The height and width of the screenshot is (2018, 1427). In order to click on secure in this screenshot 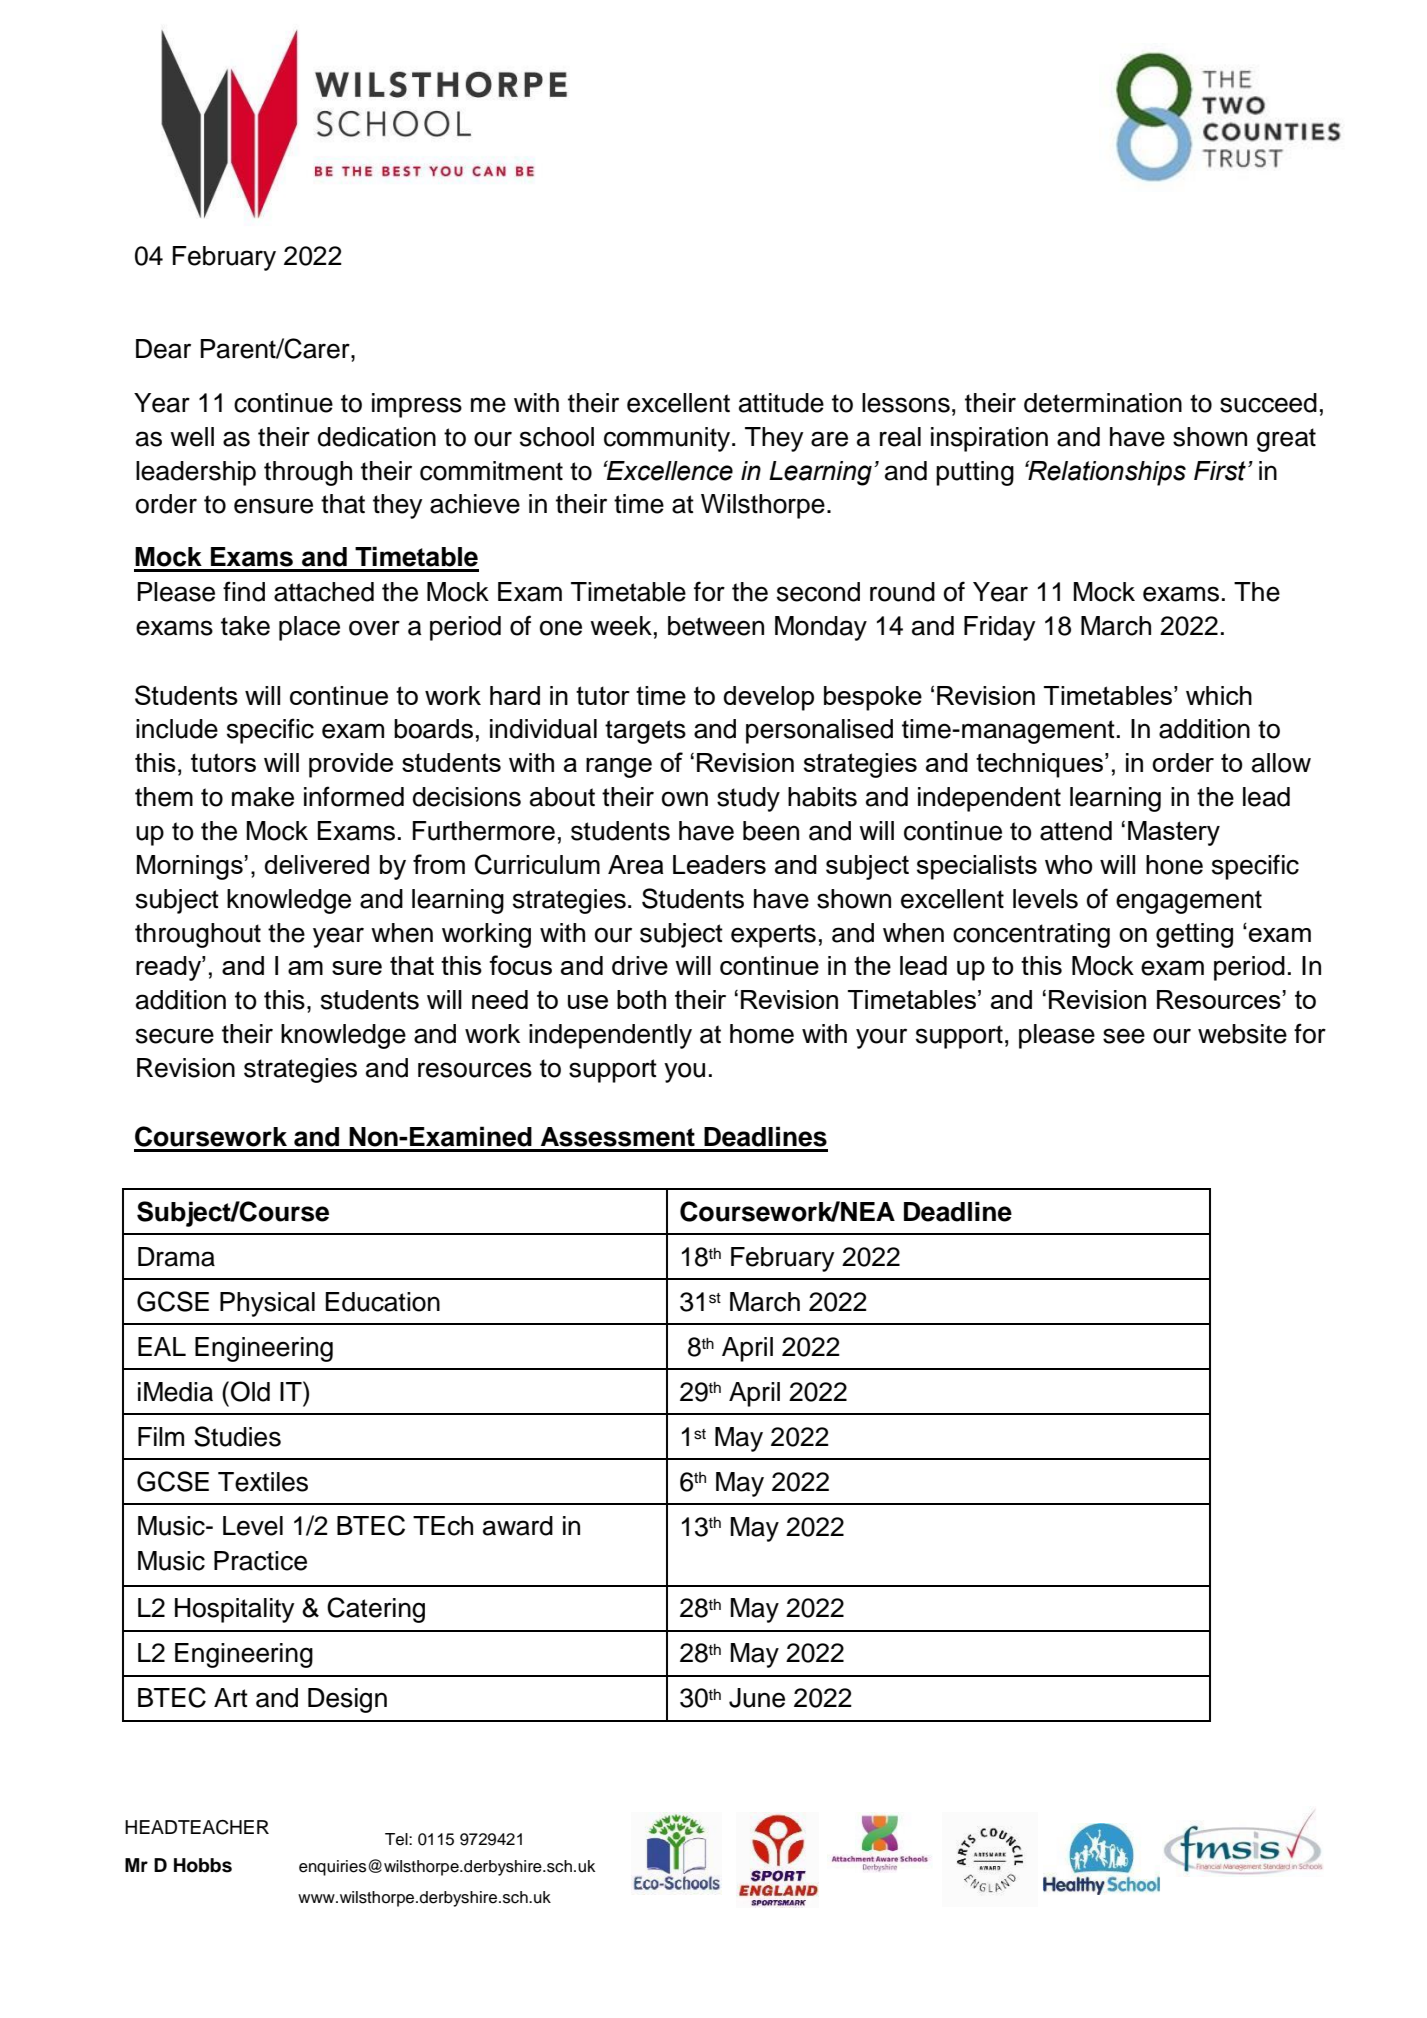, I will do `click(175, 1036)`.
